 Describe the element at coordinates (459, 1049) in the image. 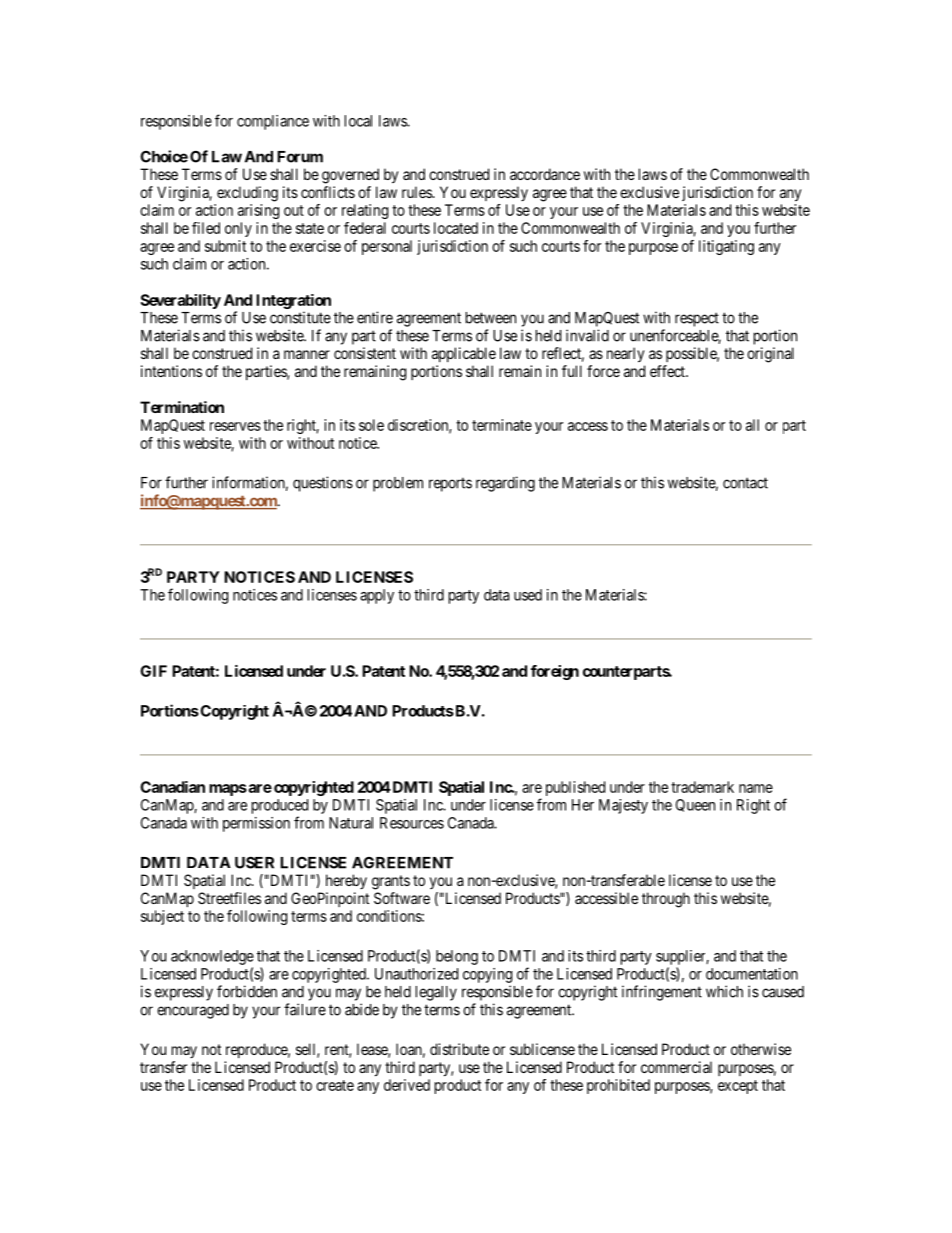

I see `distribute` at that location.
